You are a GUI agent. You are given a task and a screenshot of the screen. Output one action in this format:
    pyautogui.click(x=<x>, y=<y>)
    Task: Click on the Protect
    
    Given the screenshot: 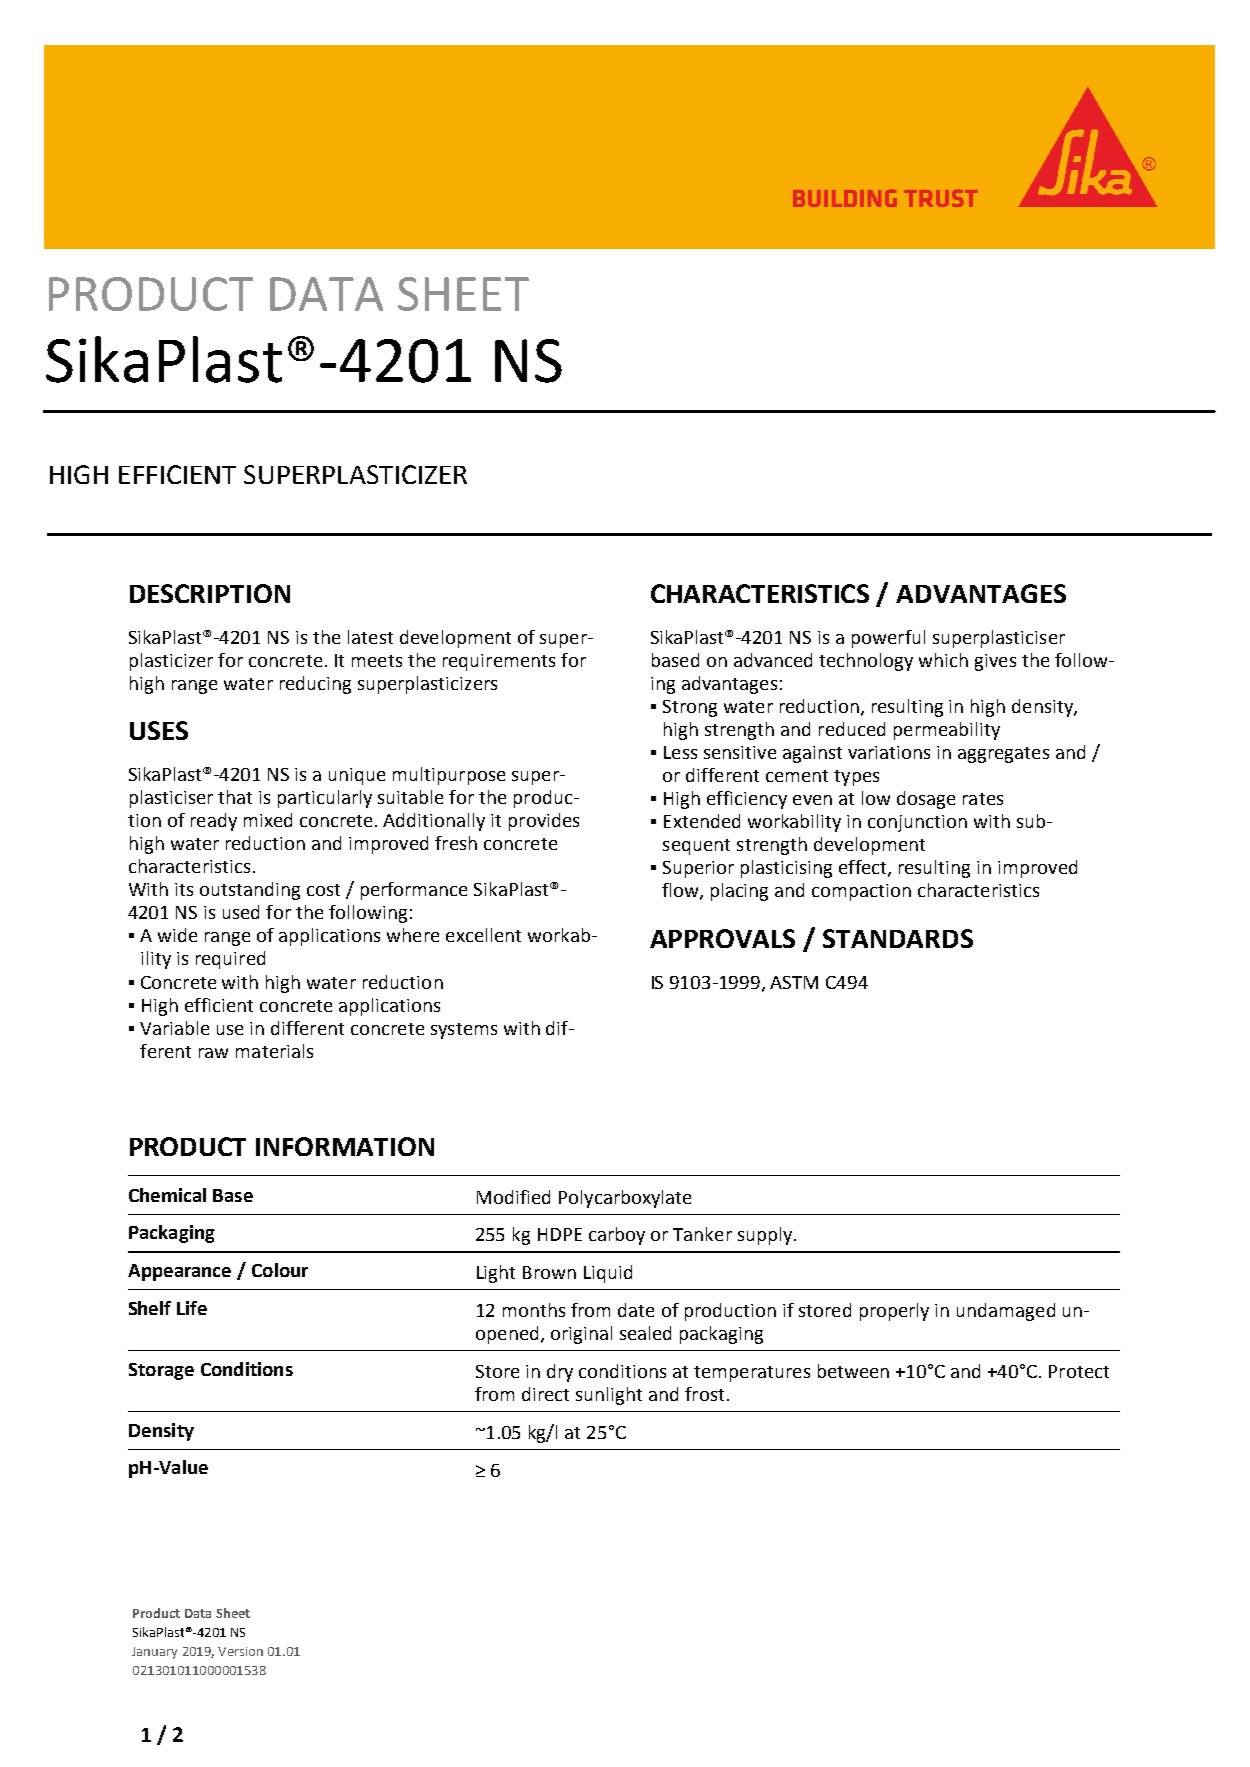 What is the action you would take?
    pyautogui.click(x=1079, y=1371)
